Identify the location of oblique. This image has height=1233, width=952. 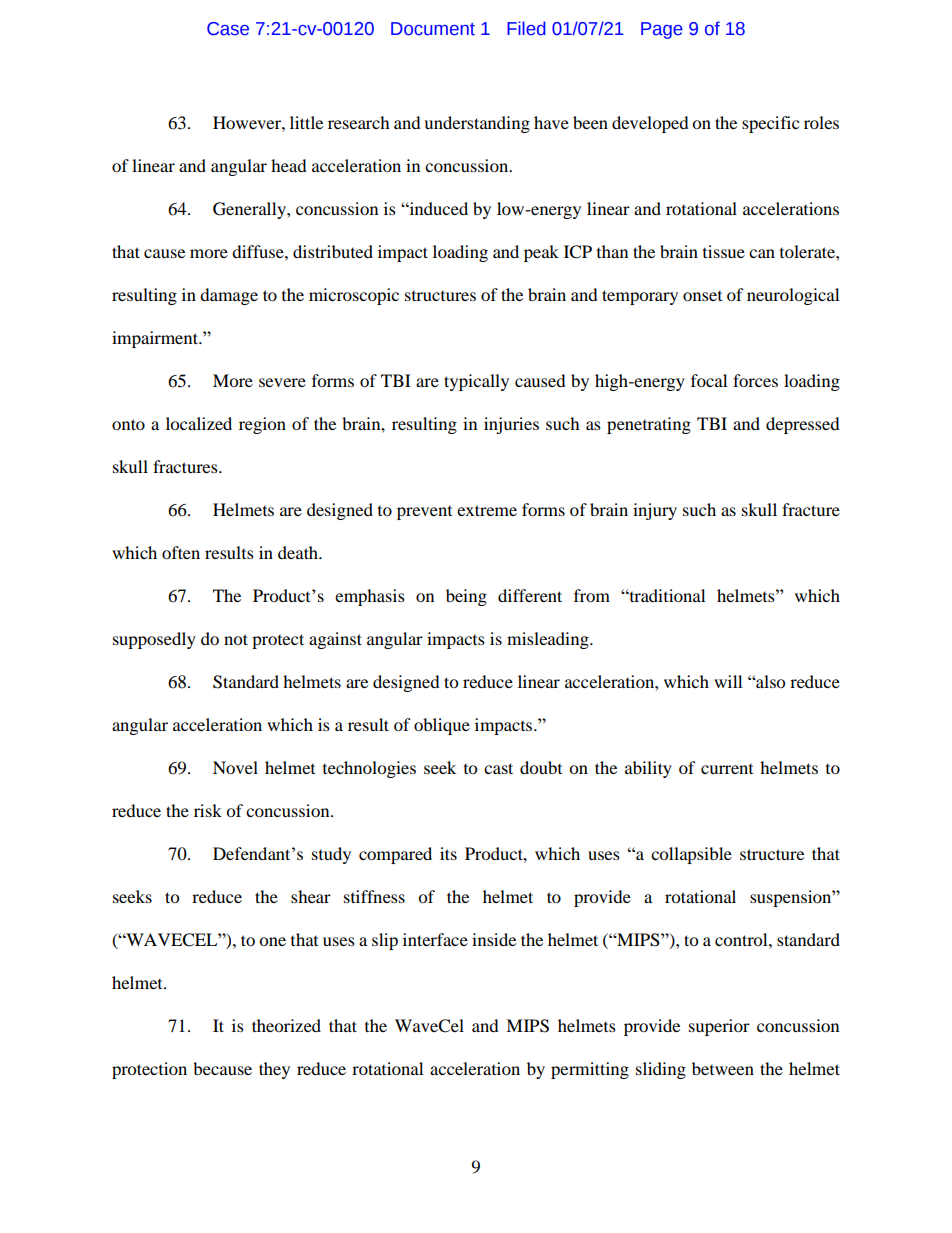
(442, 726).
